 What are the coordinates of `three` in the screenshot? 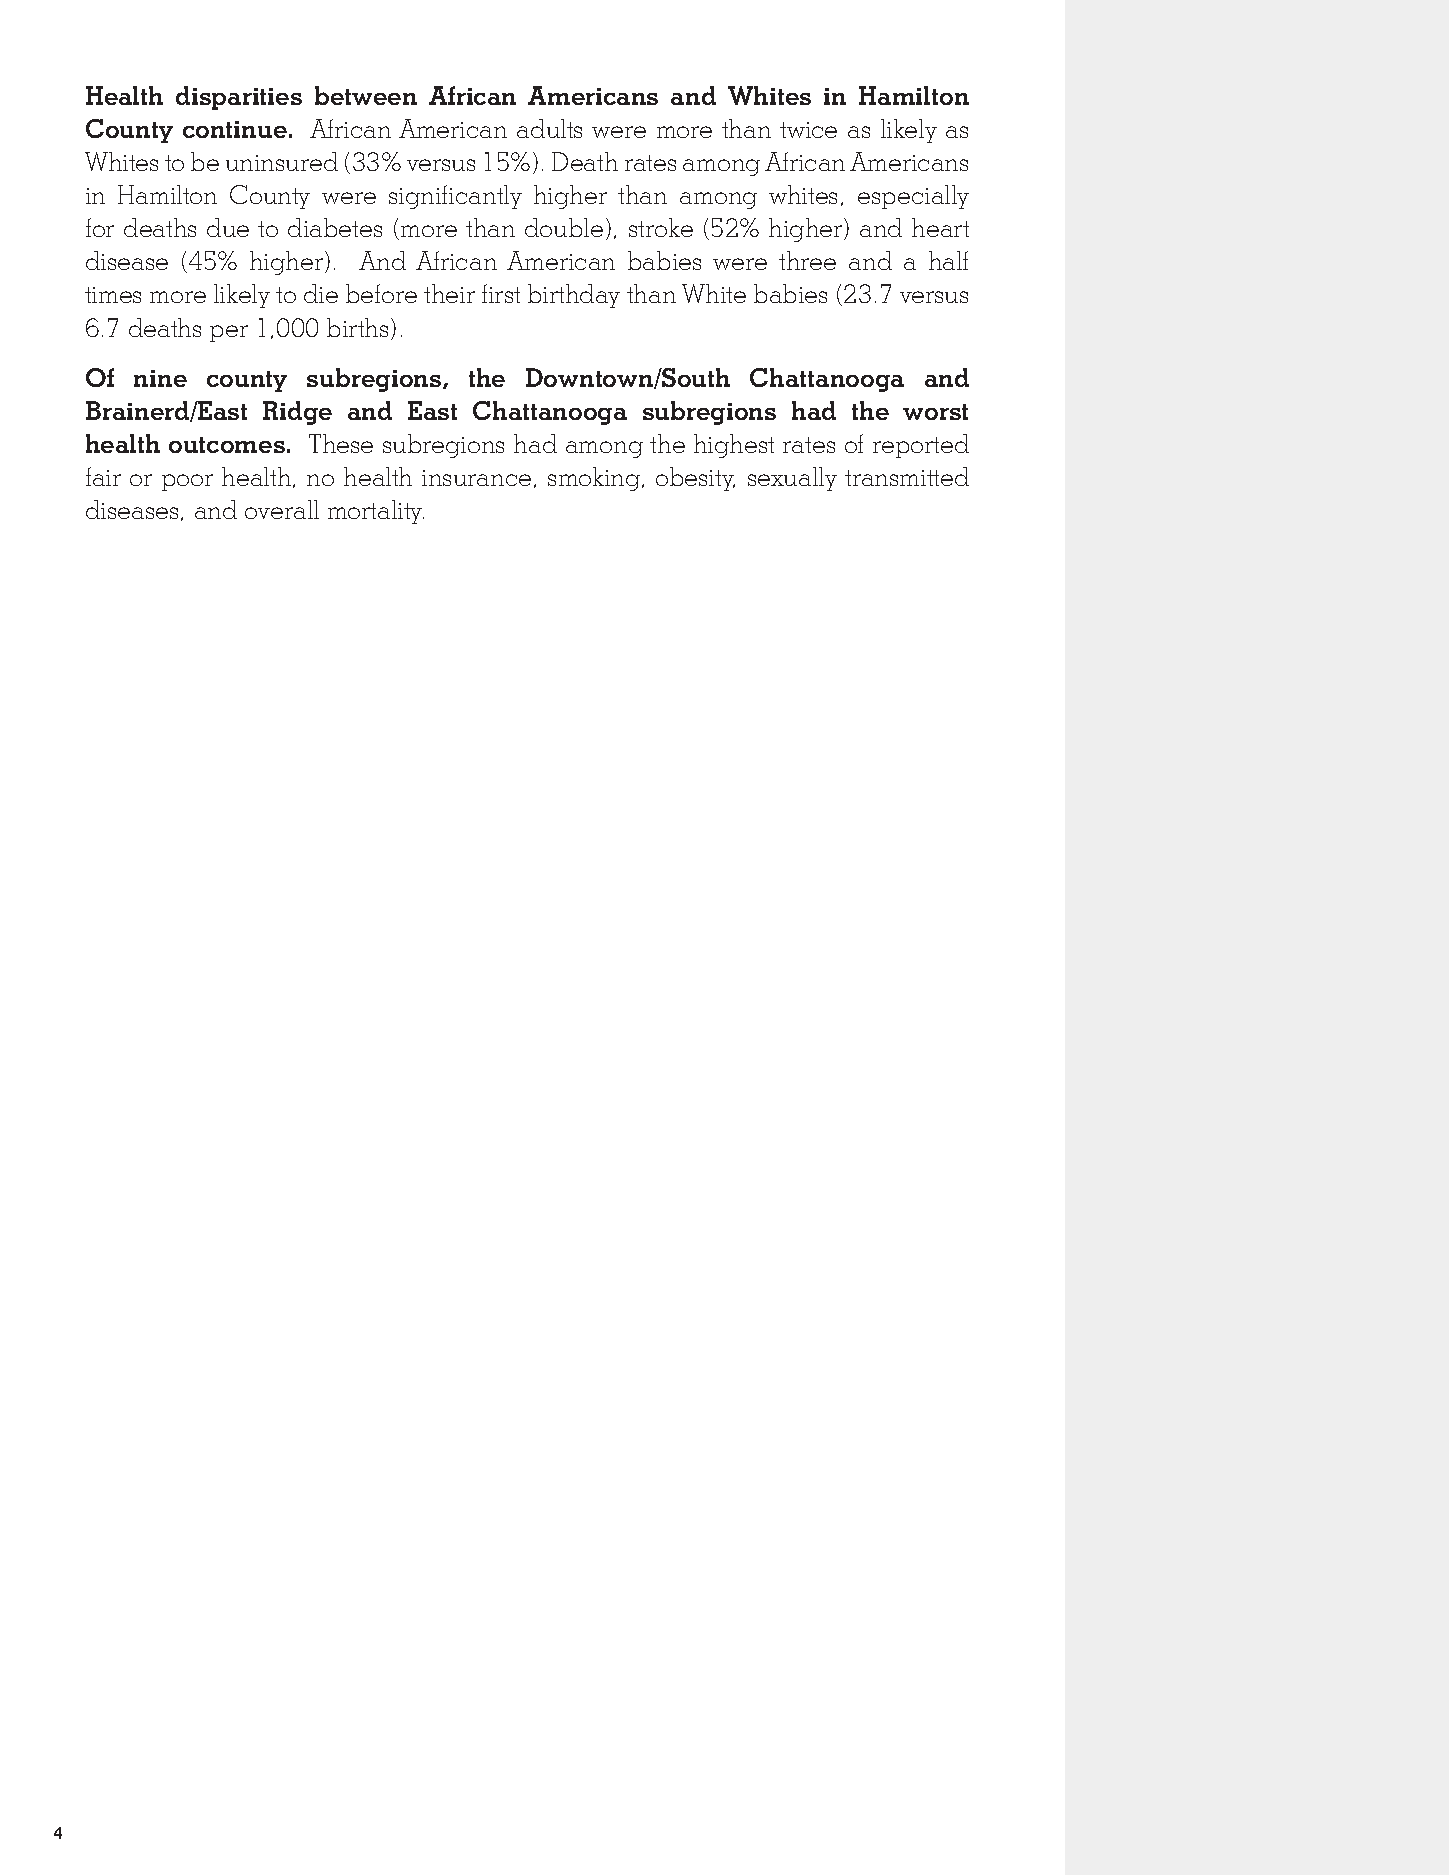 It's located at (807, 260).
